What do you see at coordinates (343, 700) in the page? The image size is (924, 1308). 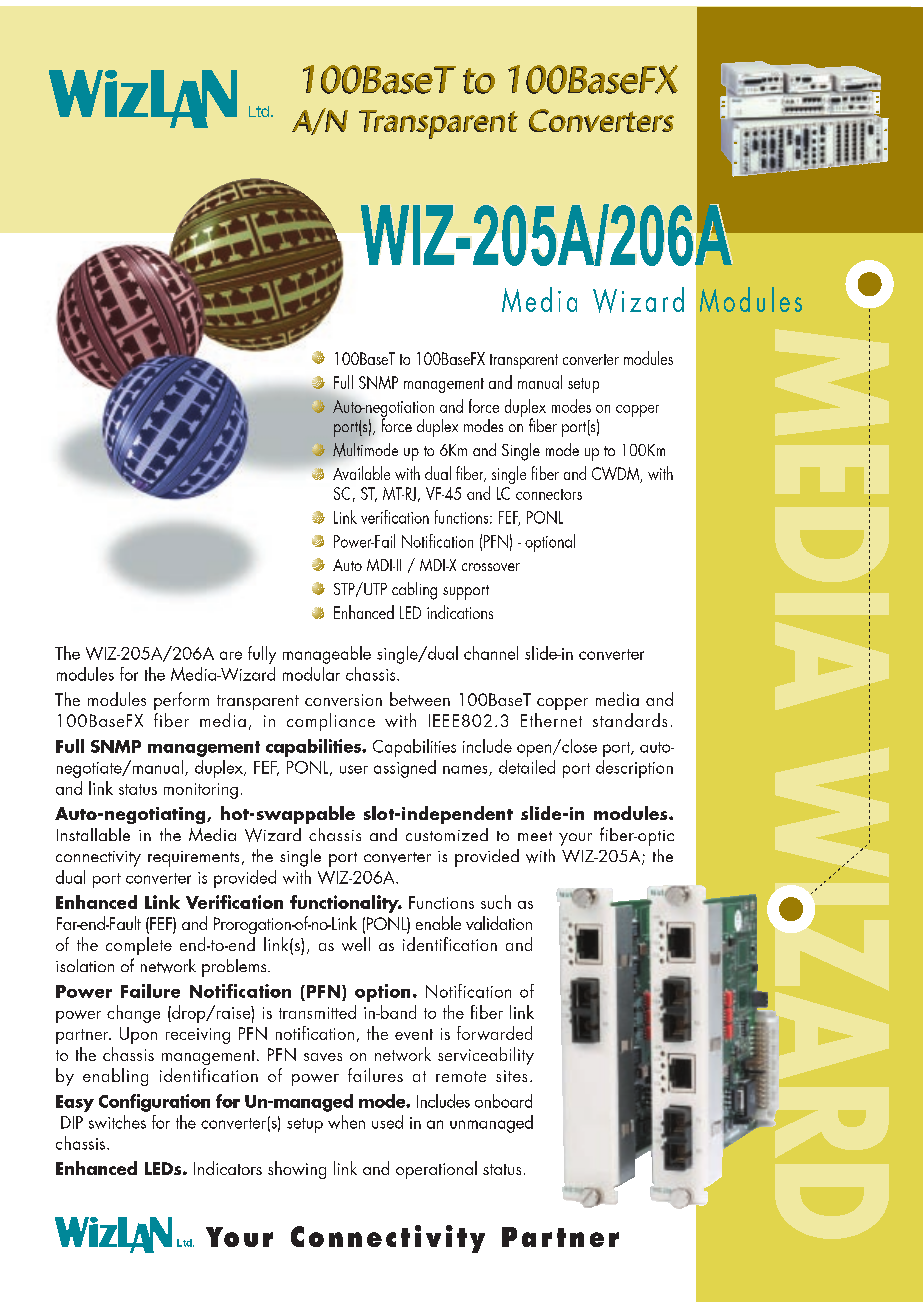 I see `conversion` at bounding box center [343, 700].
